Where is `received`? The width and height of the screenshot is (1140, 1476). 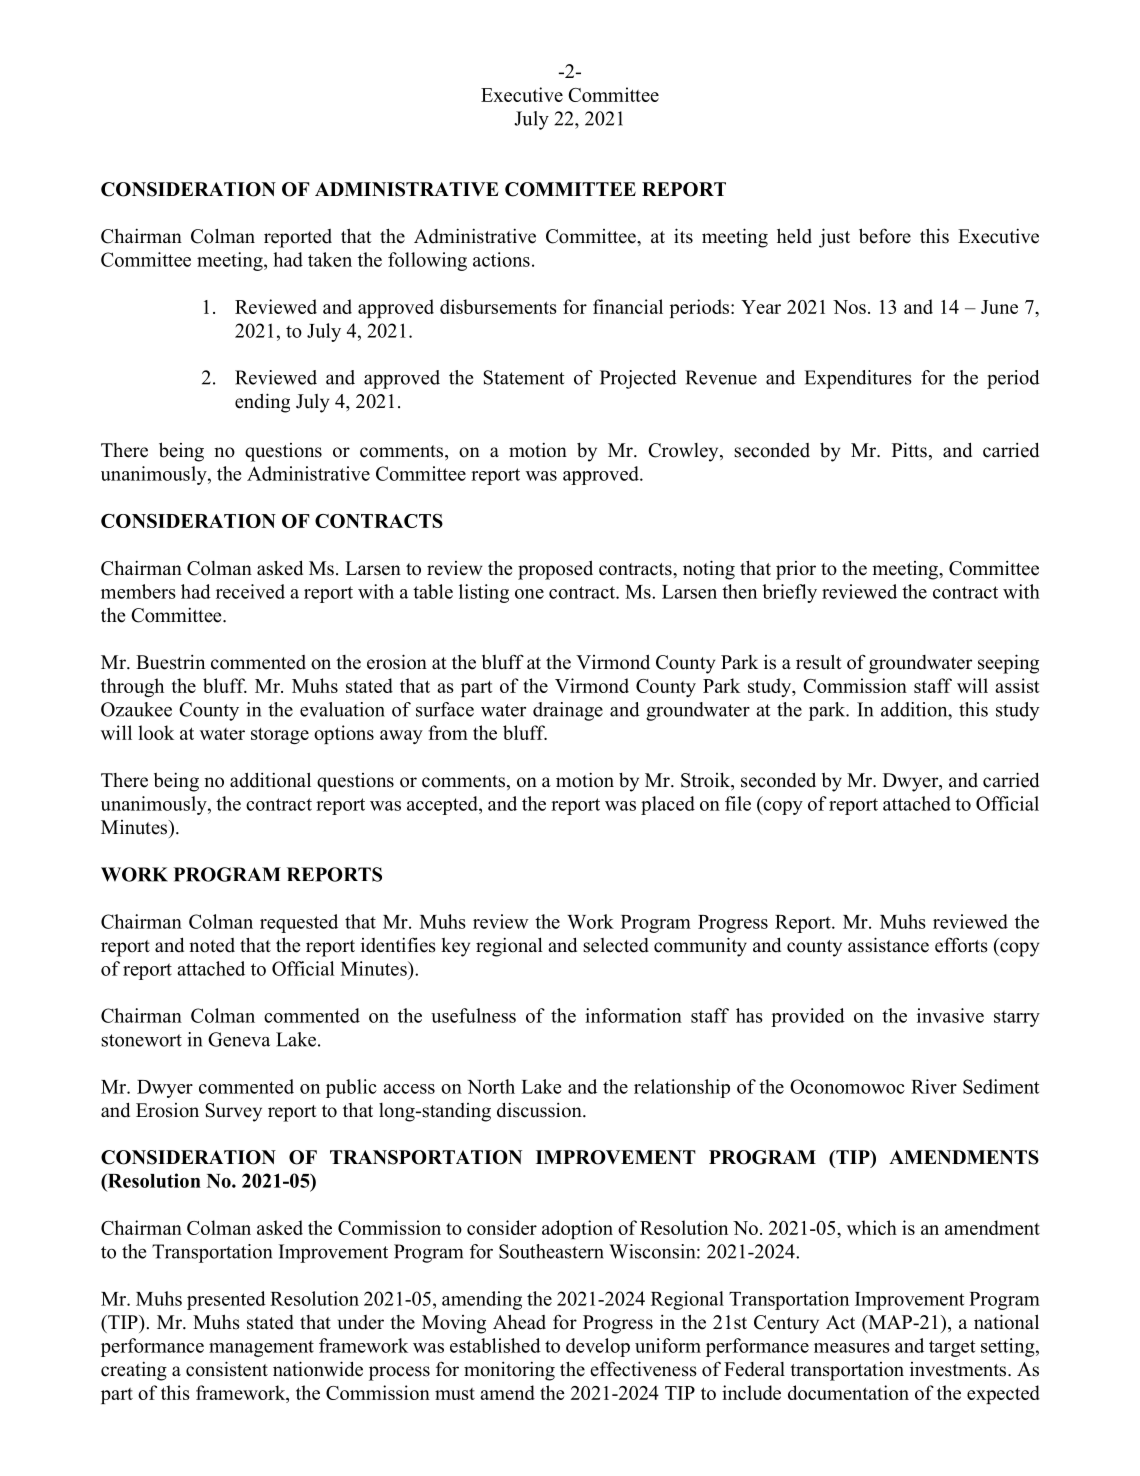 received is located at coordinates (250, 591).
